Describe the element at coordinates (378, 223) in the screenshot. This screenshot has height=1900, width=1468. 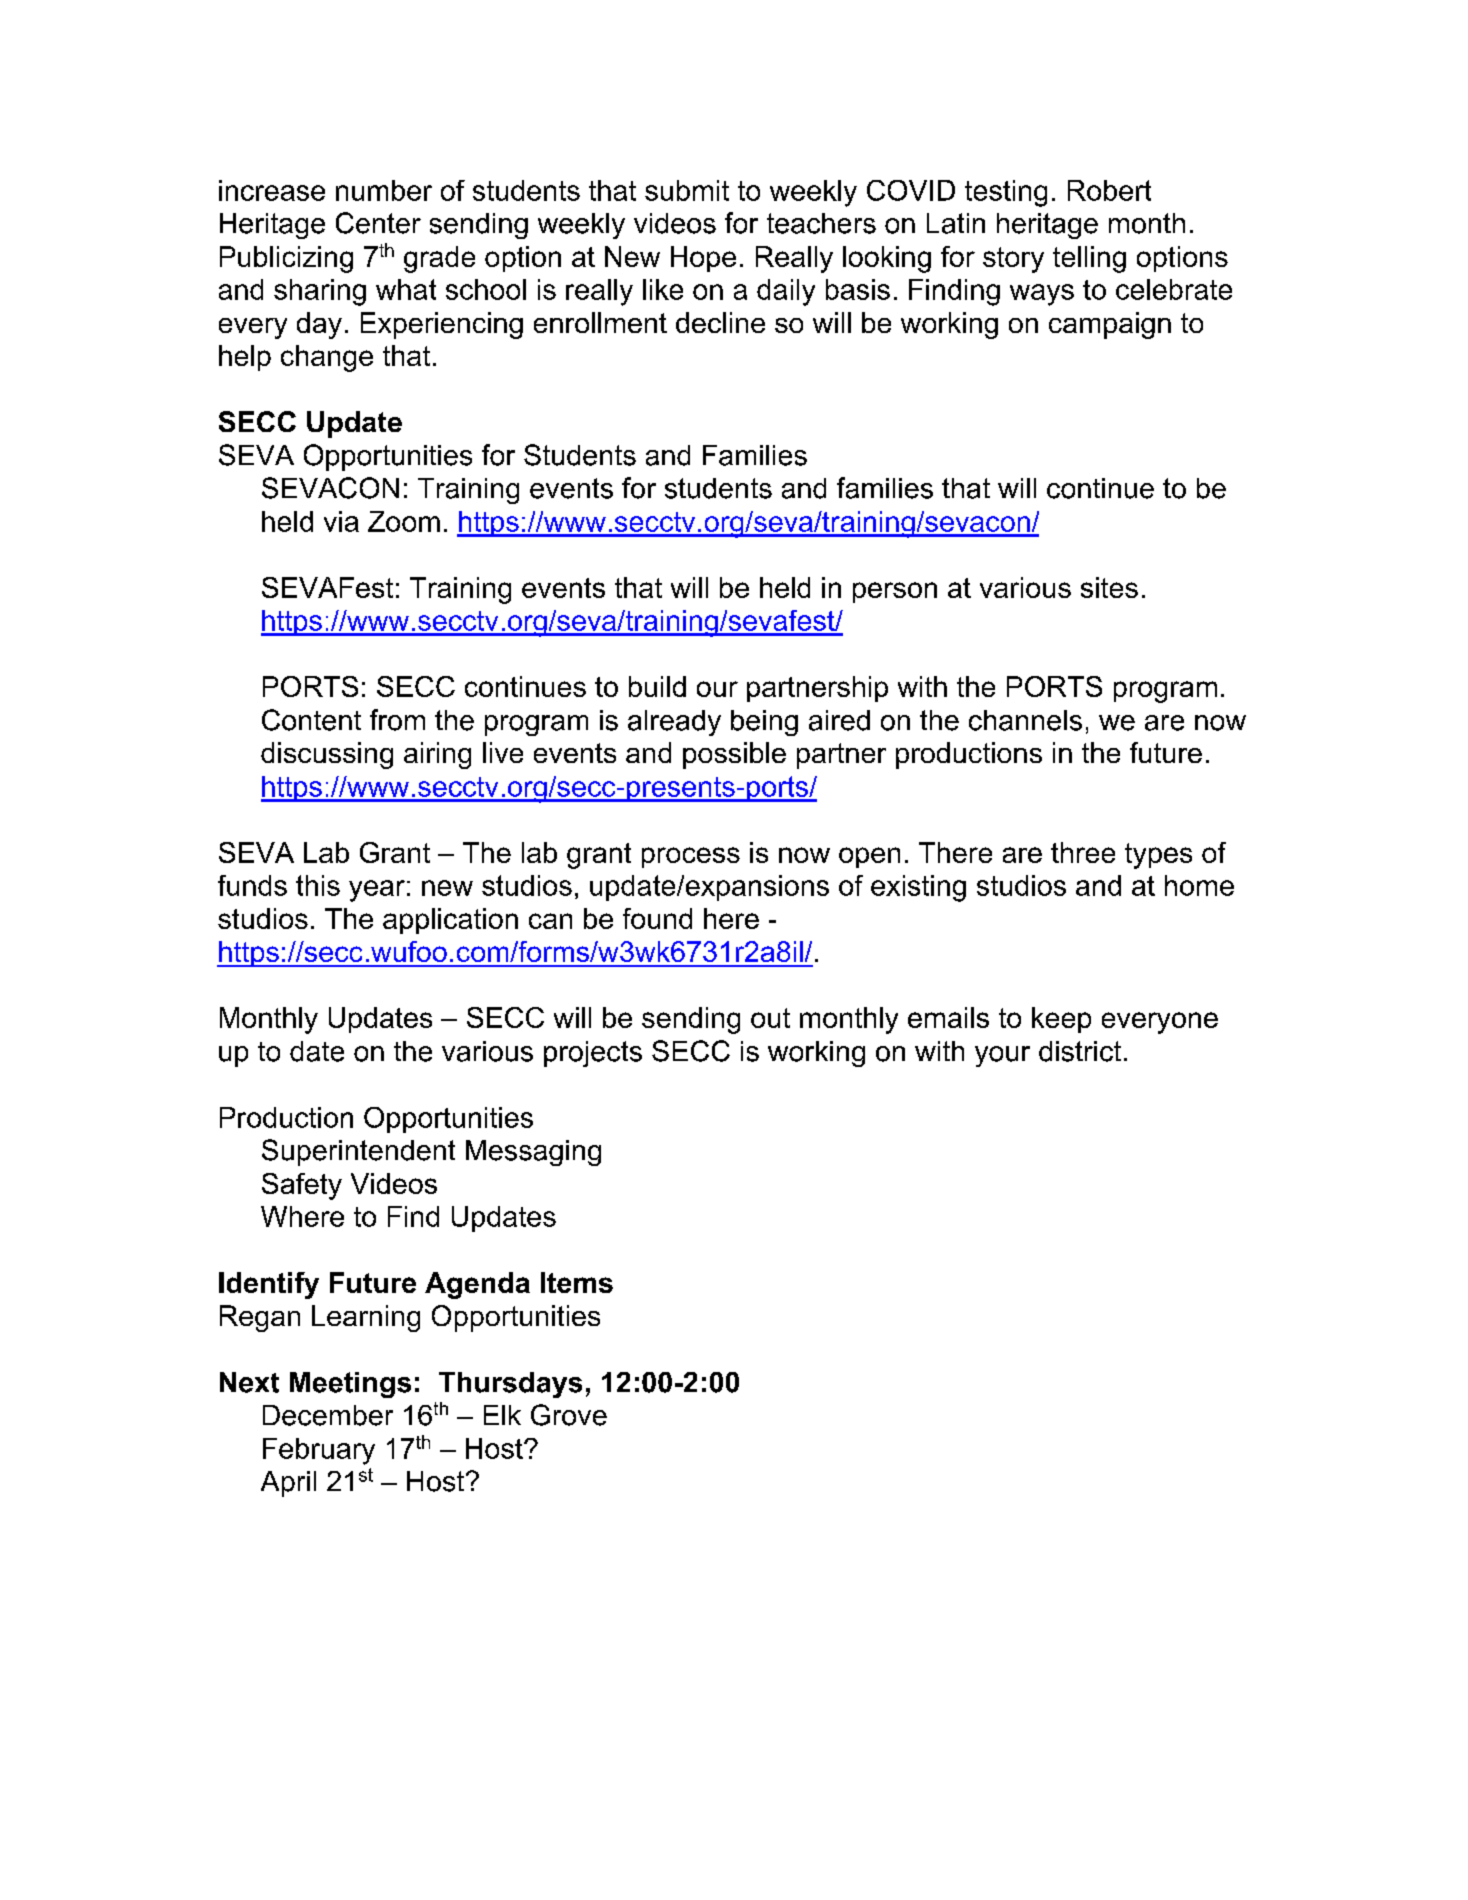
I see `Center` at that location.
